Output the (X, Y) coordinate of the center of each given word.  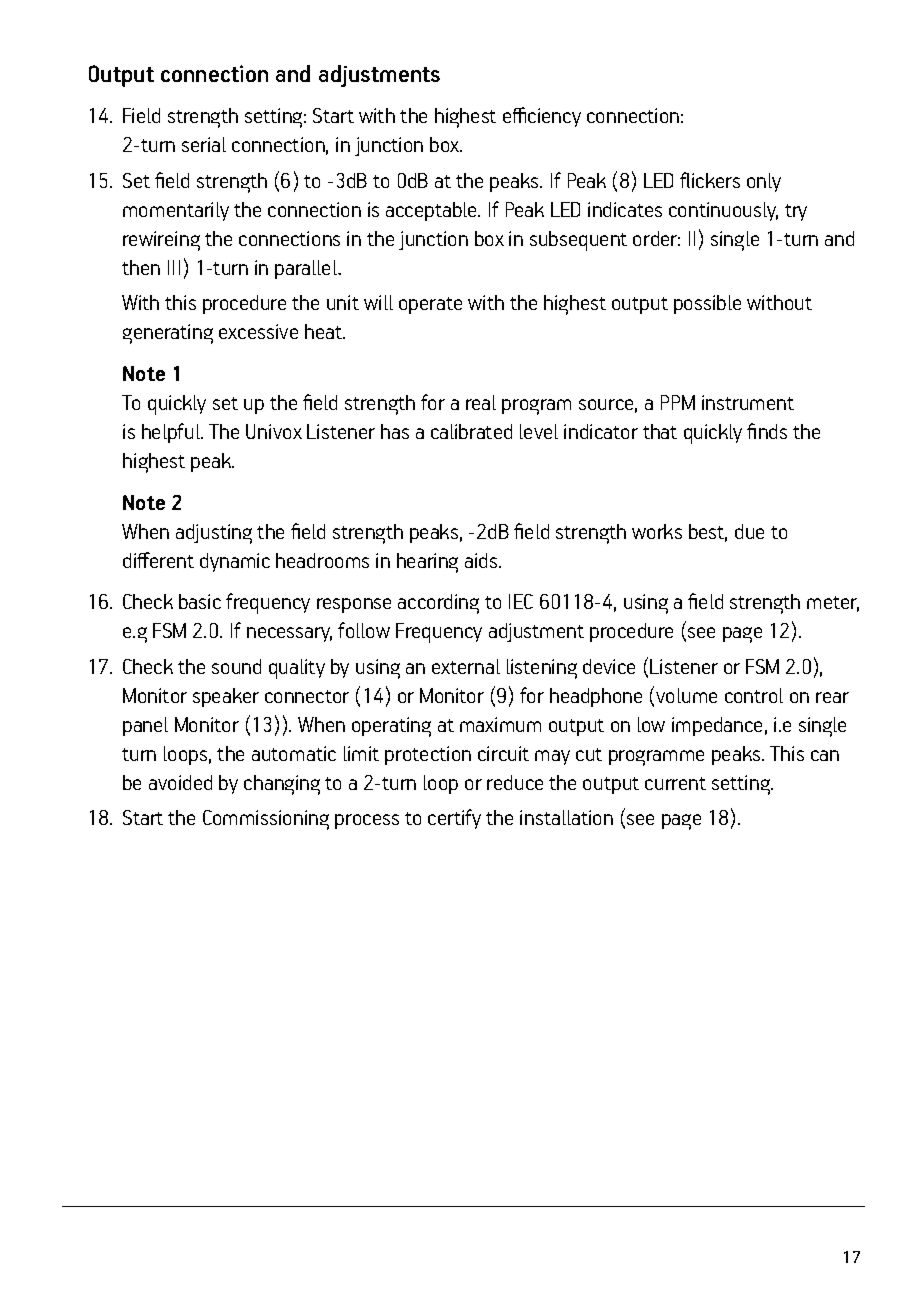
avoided (180, 782)
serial (204, 144)
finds (767, 431)
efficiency (542, 117)
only (764, 182)
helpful (172, 433)
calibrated (471, 431)
